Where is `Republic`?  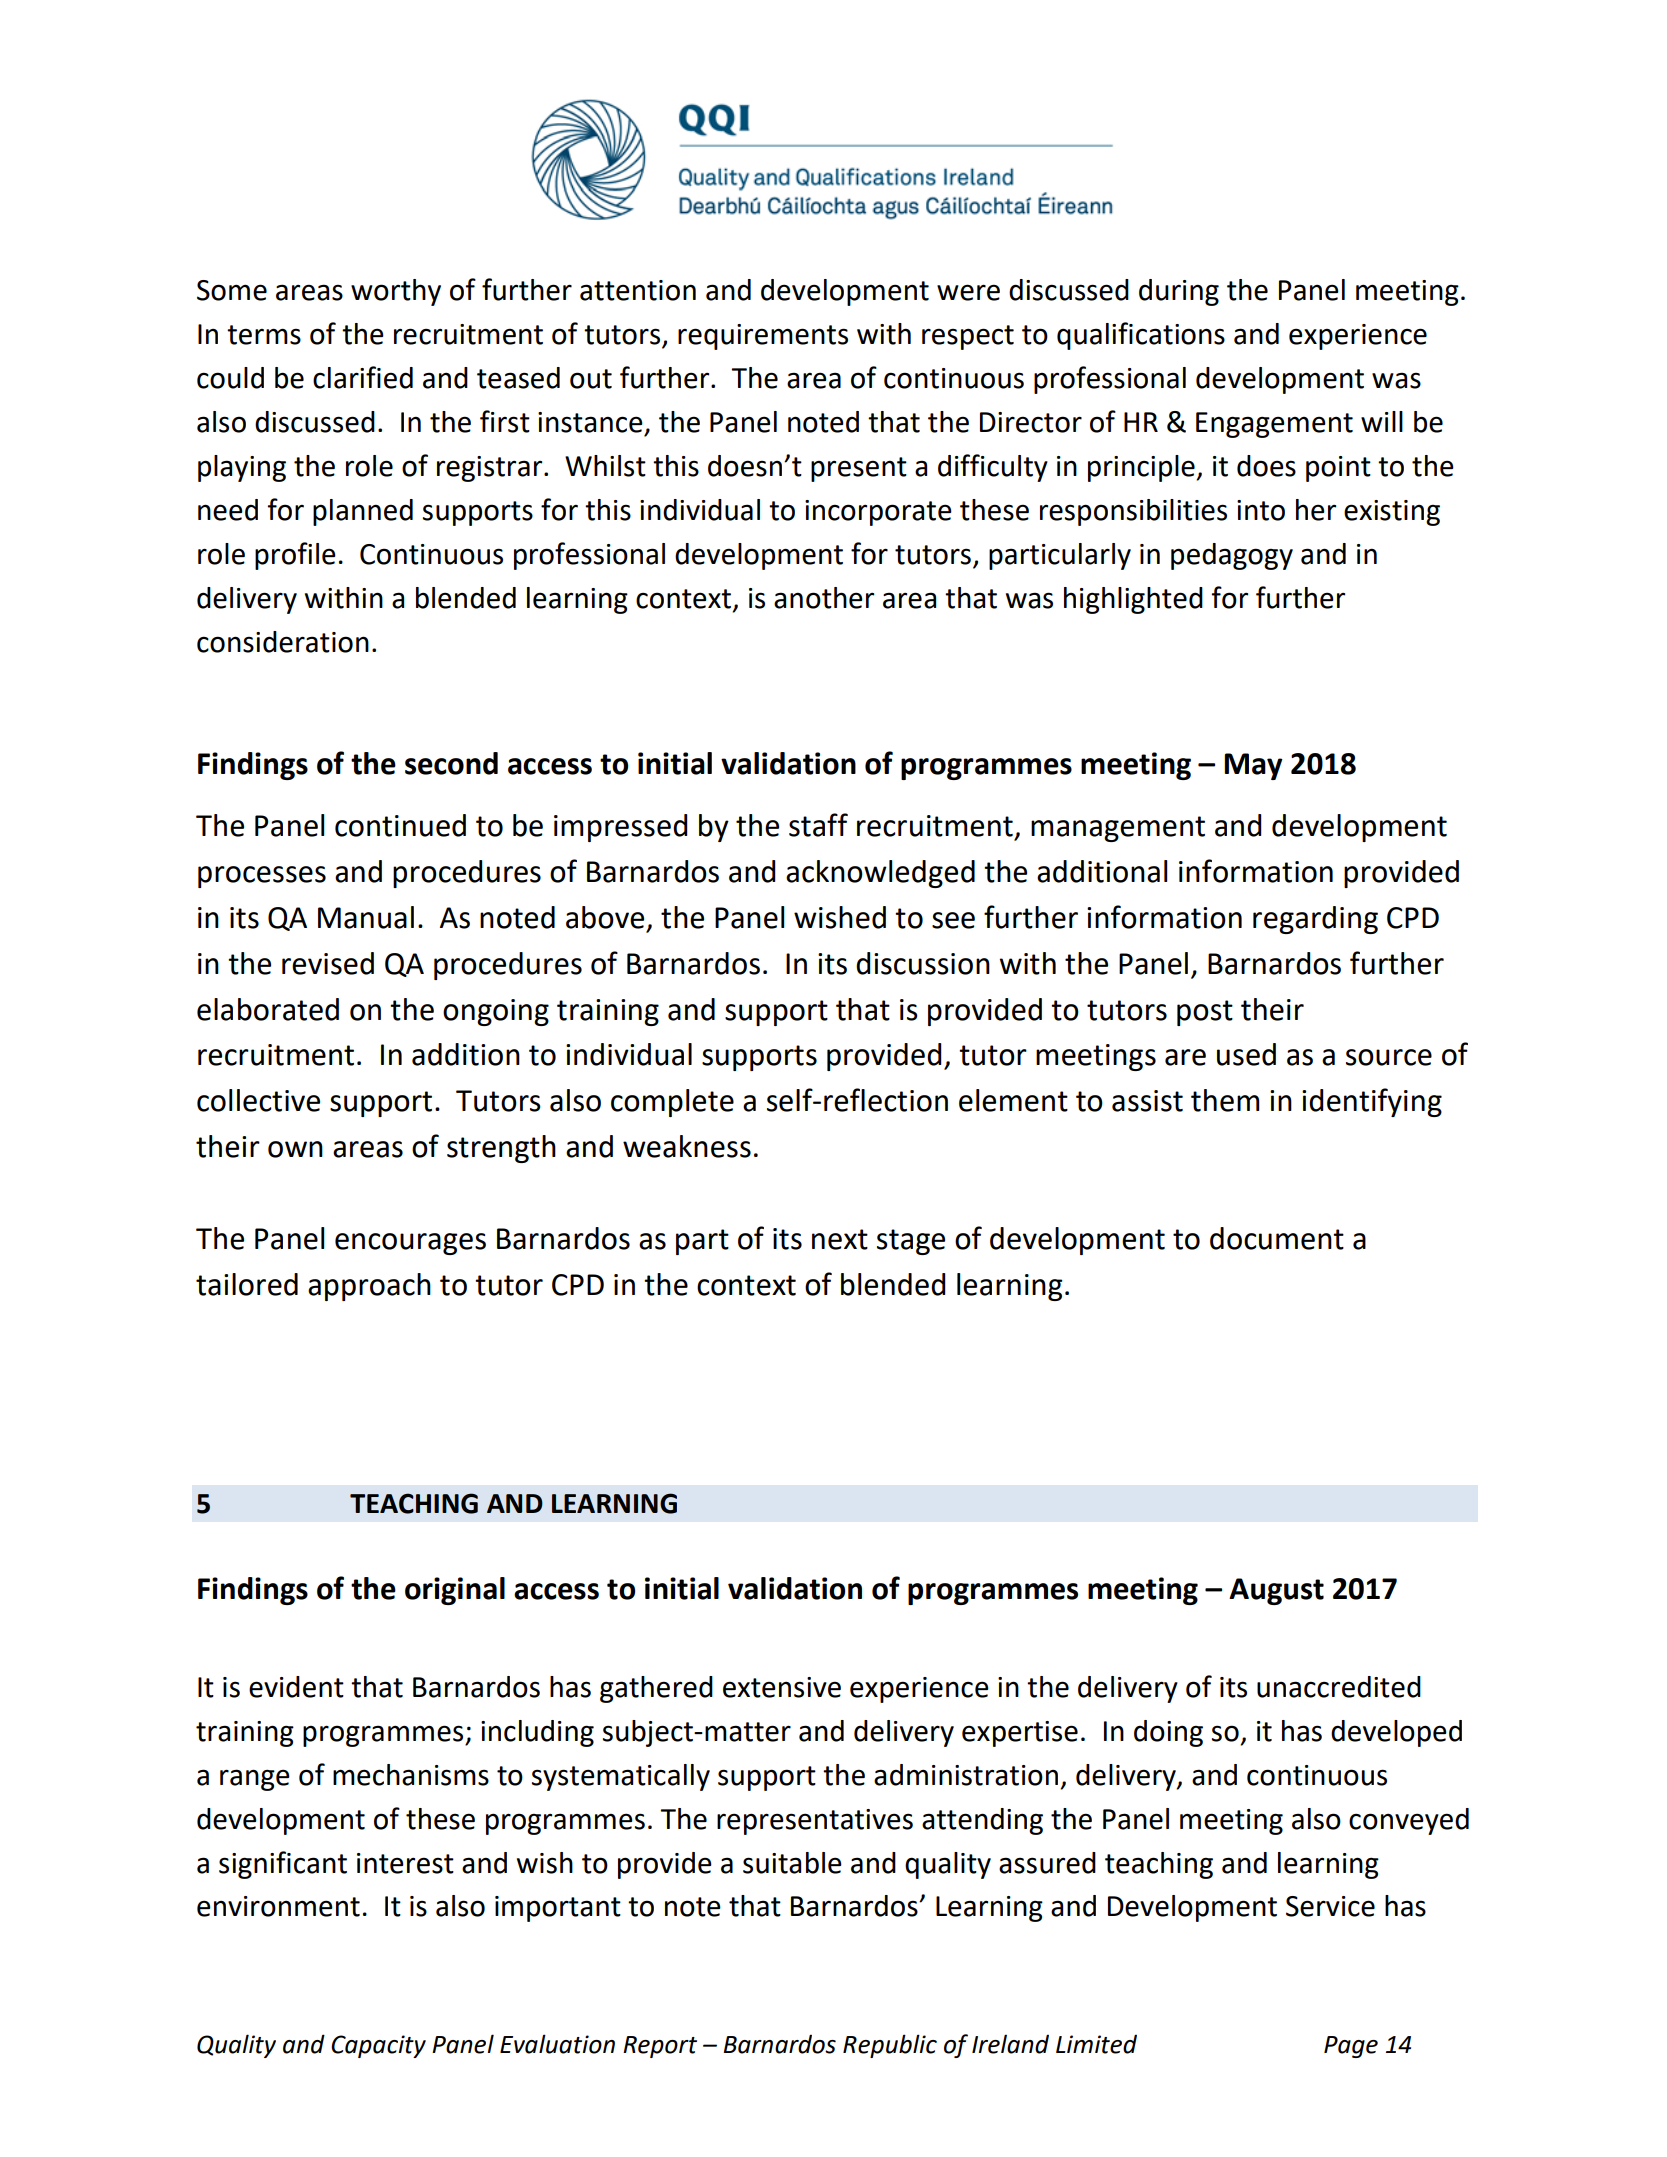
Republic is located at coordinates (890, 2046).
